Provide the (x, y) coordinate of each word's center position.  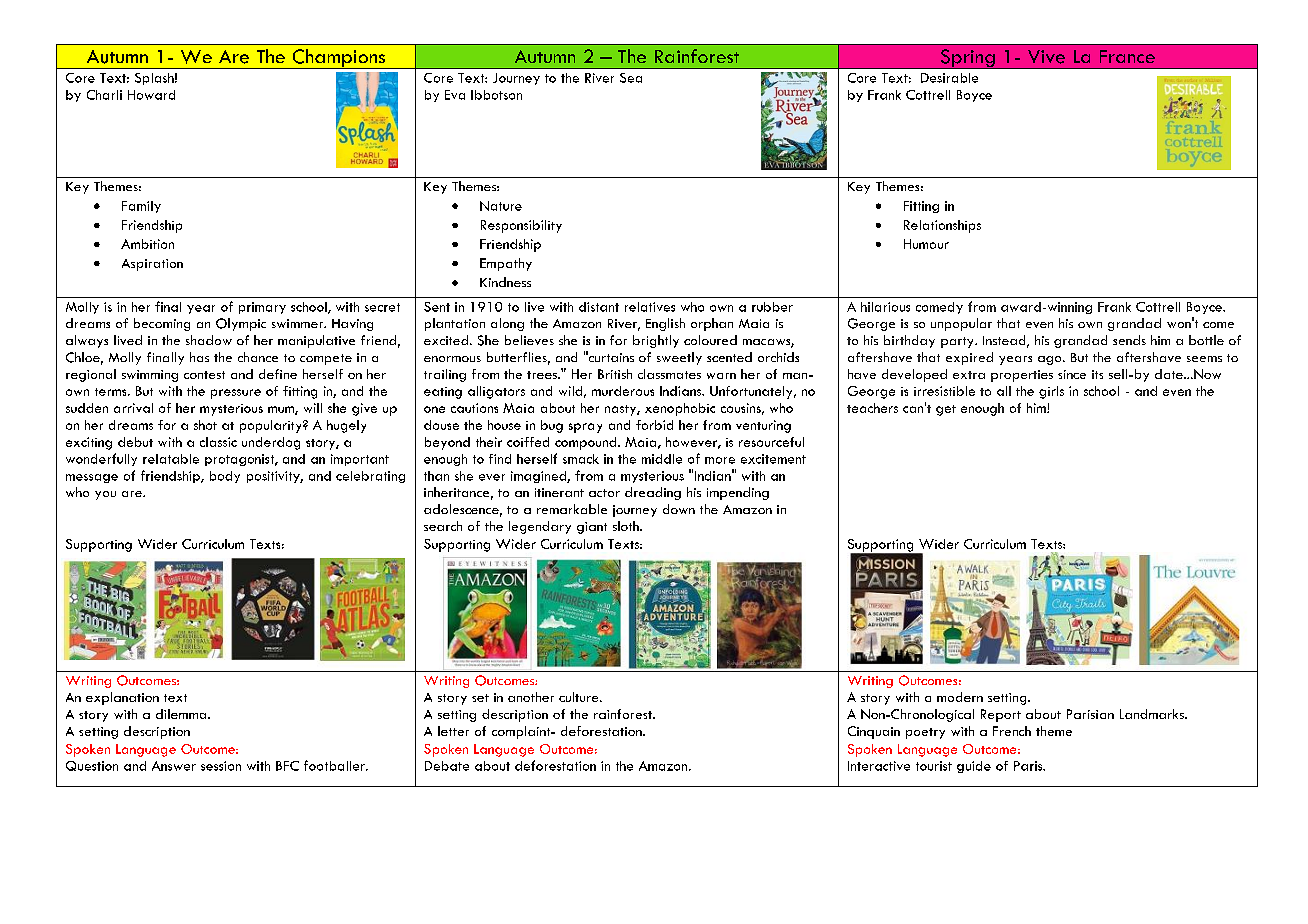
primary (262, 308)
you (105, 495)
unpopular (961, 324)
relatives (650, 307)
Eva (455, 95)
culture (580, 697)
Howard (151, 95)
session (221, 766)
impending (738, 493)
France (1127, 56)
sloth (627, 526)
